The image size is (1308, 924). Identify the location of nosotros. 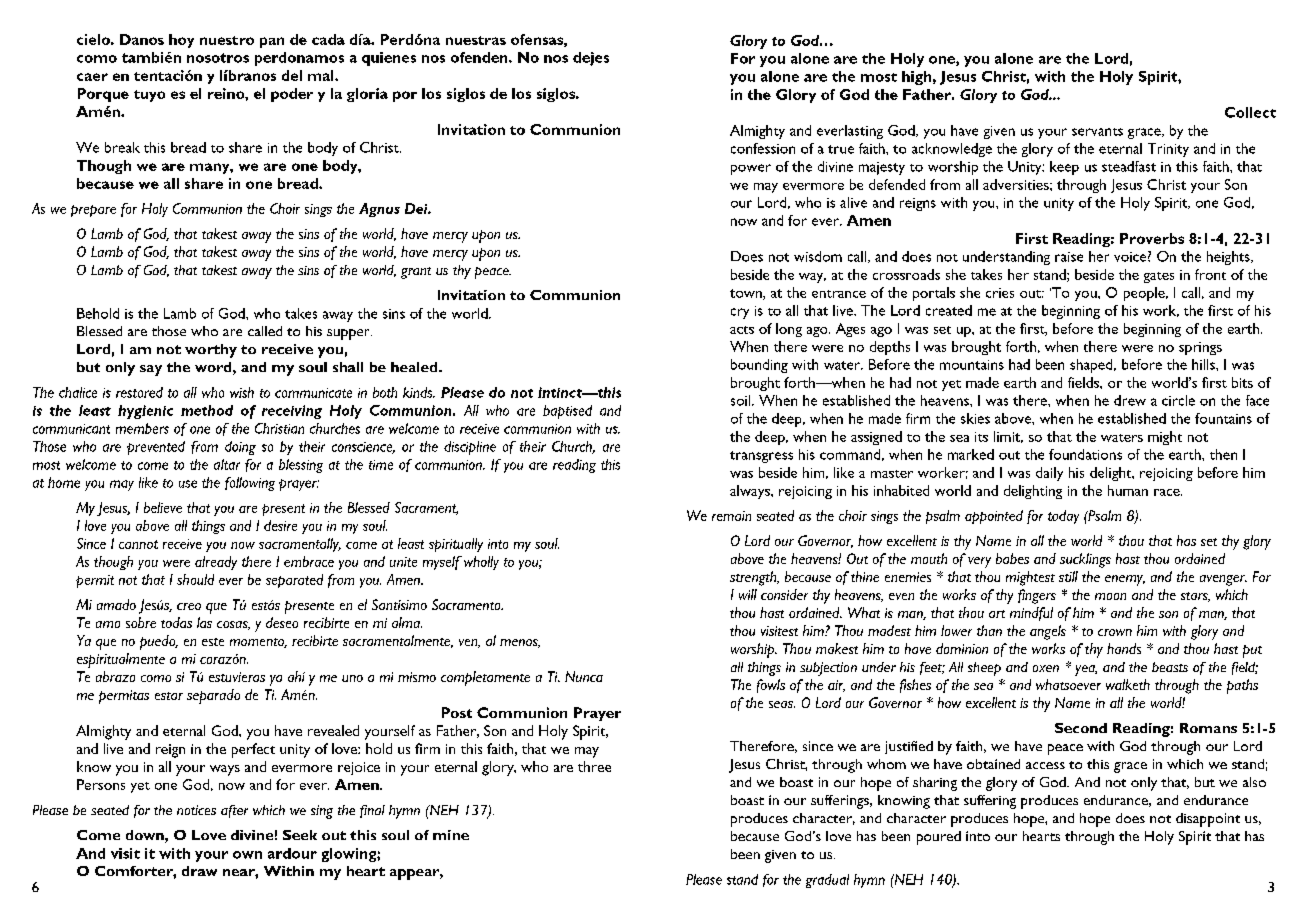
(218, 58).
